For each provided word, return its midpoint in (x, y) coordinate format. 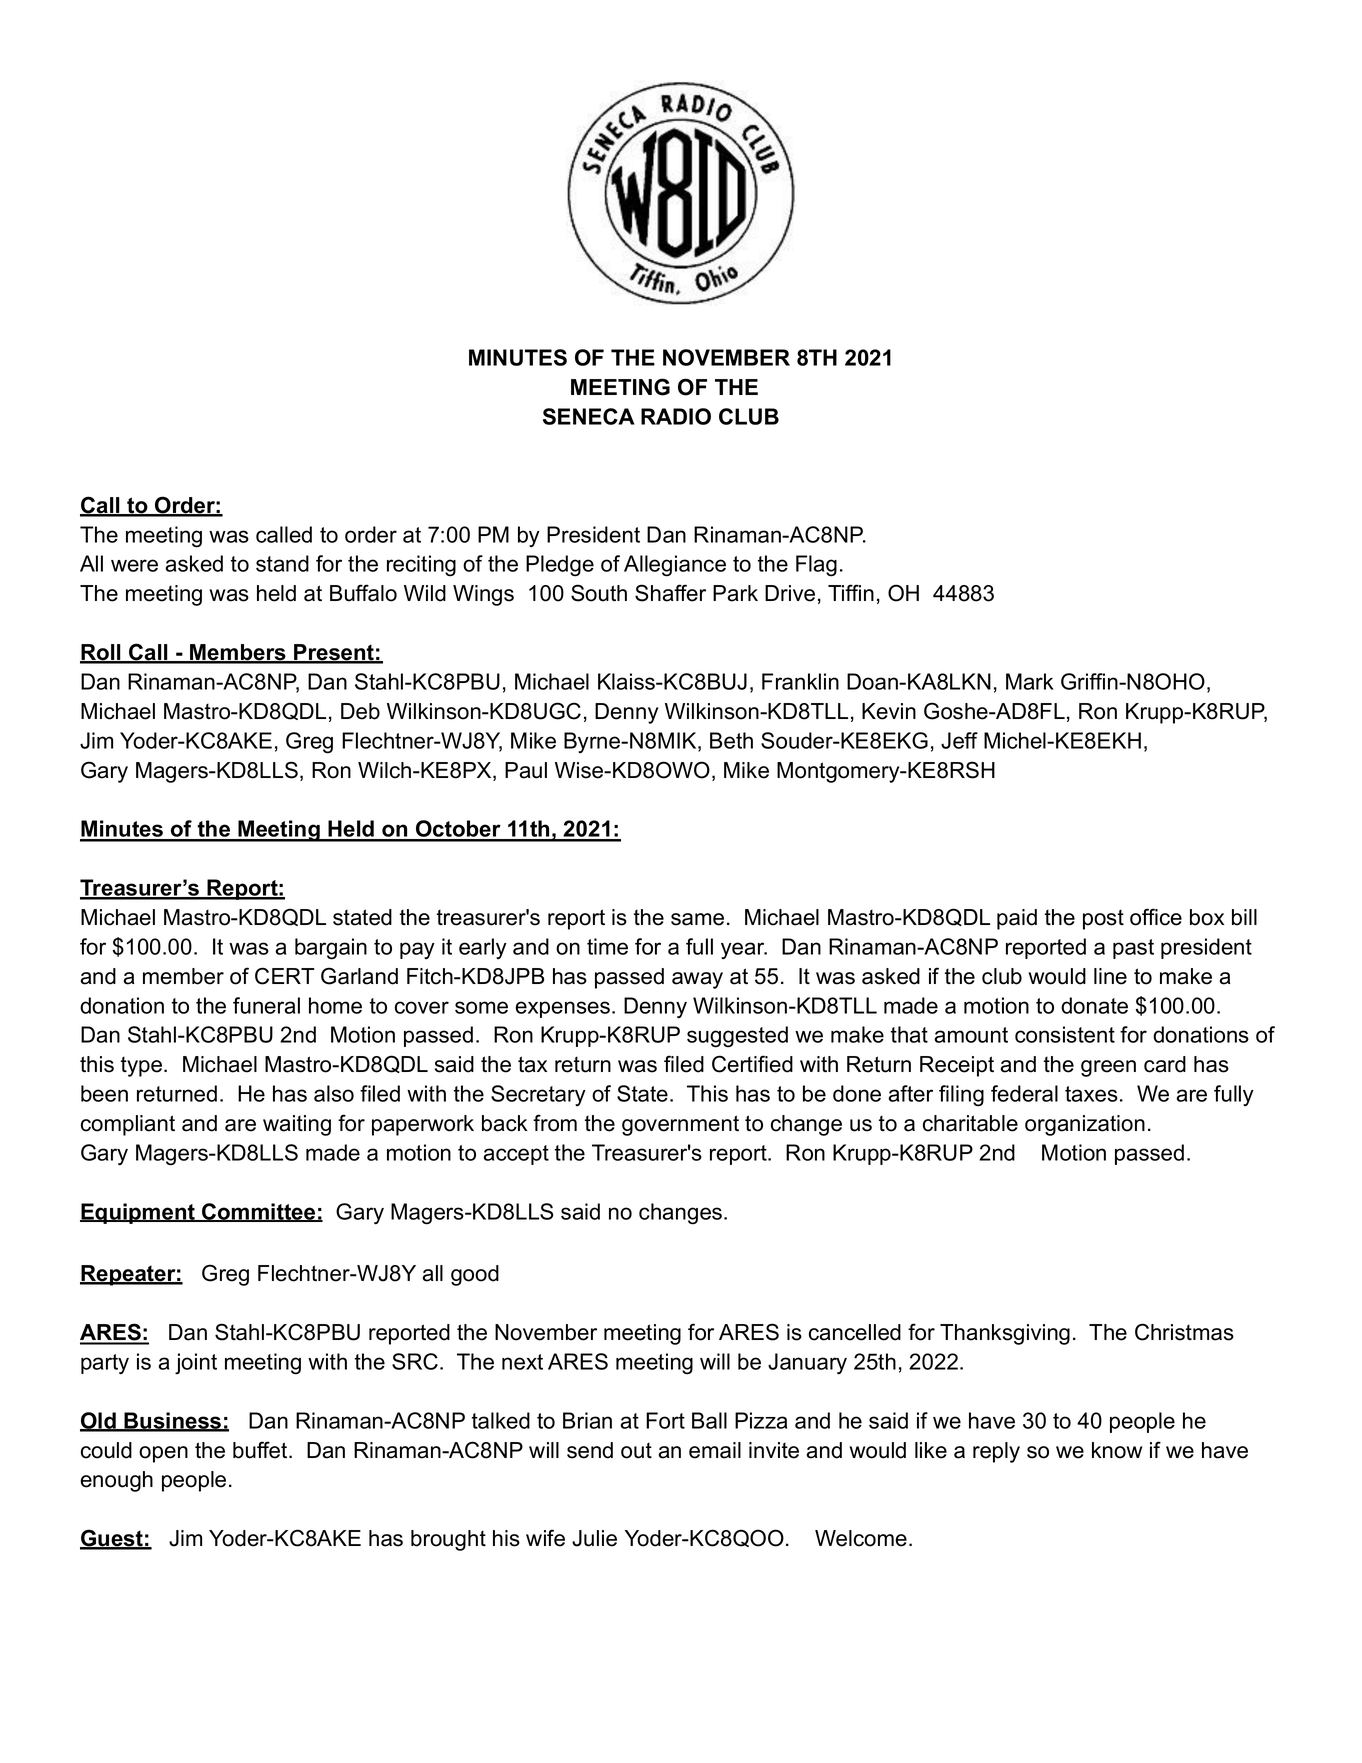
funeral (266, 1005)
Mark (1029, 681)
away (697, 980)
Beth (731, 740)
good (475, 1275)
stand (282, 563)
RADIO (676, 416)
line (1110, 976)
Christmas (1184, 1332)
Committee (259, 1212)
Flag (816, 566)
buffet (261, 1450)
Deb (360, 711)
